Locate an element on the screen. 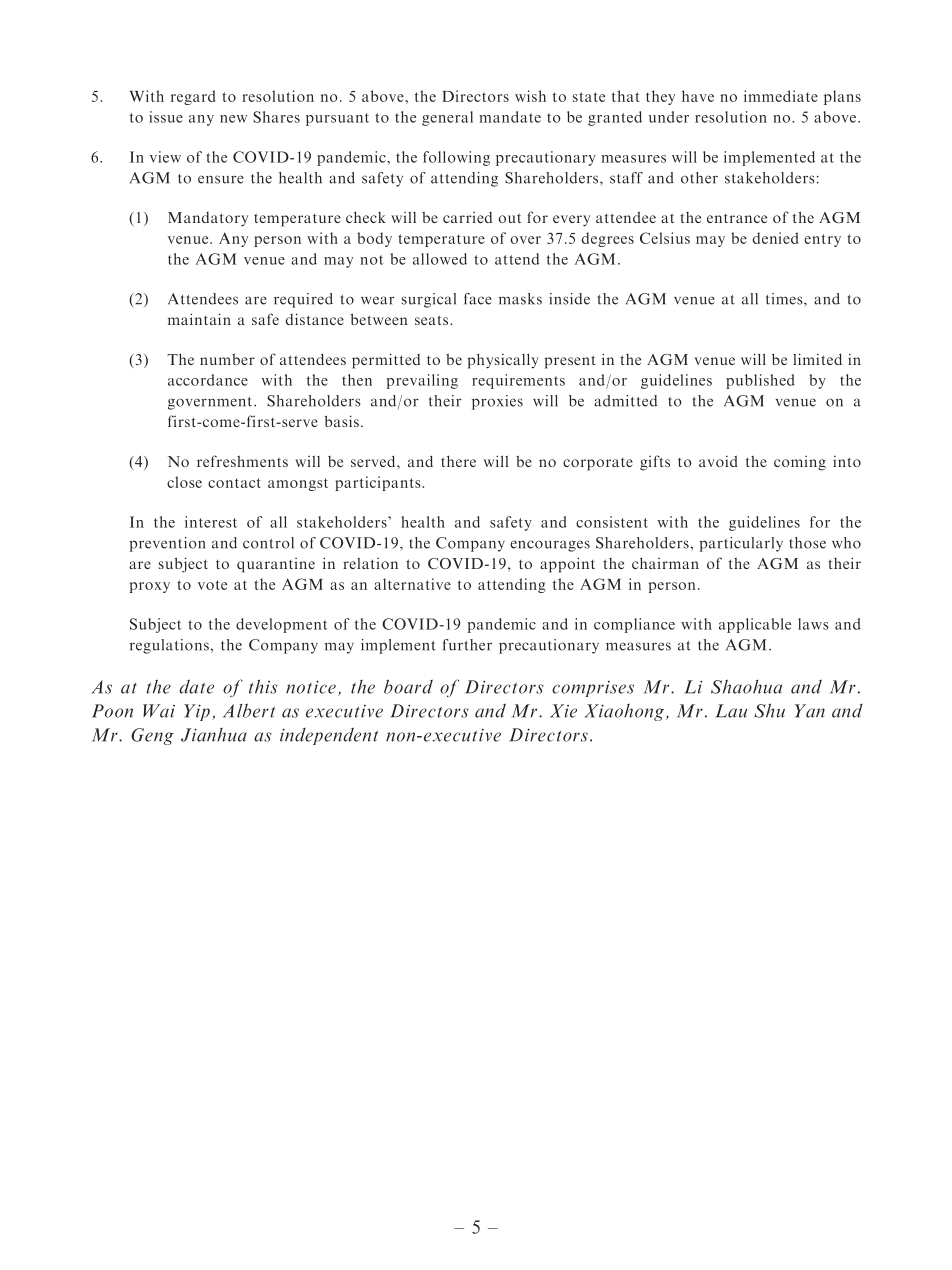  accordance is located at coordinates (208, 380).
